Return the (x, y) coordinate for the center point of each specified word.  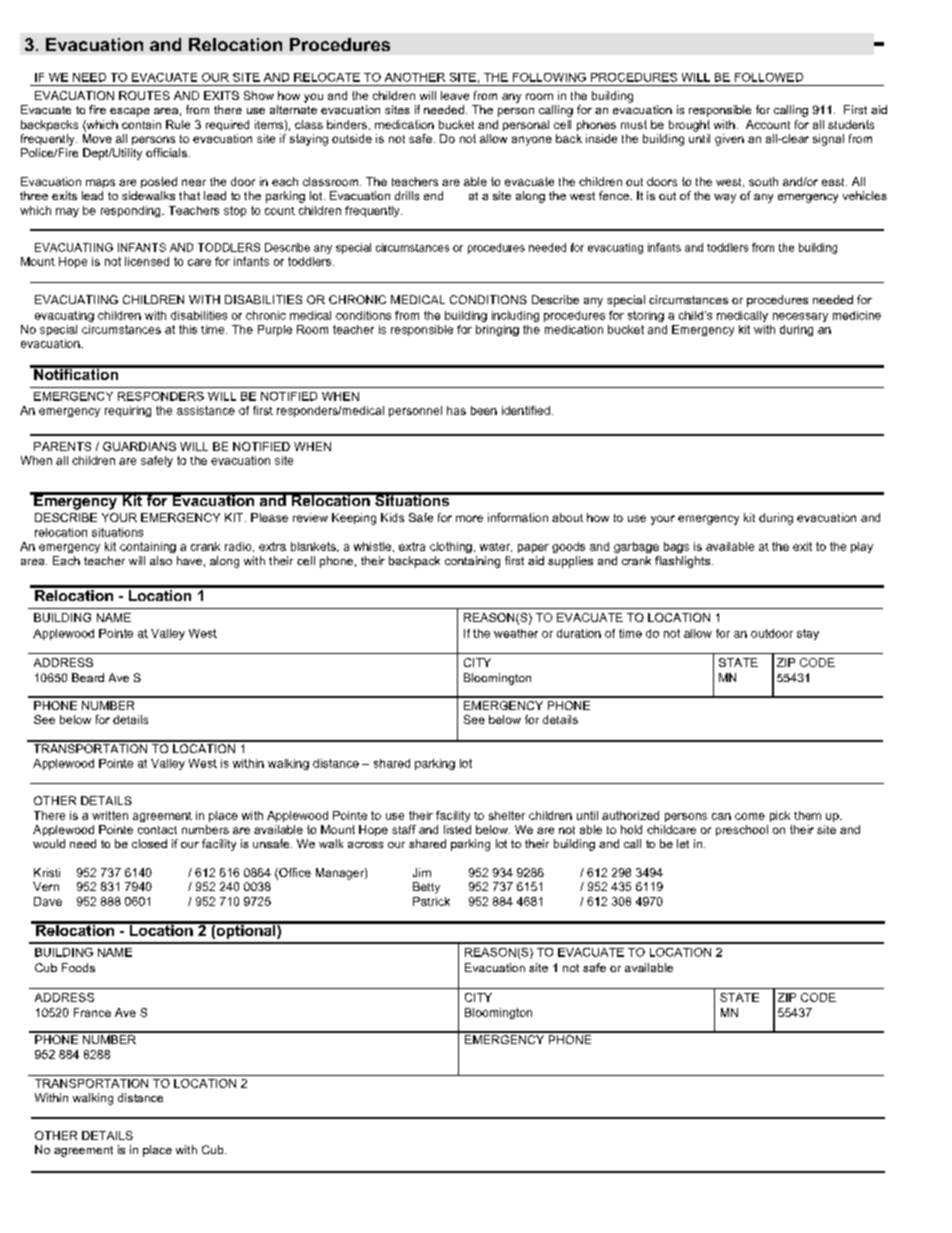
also (161, 560)
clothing (451, 547)
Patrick (431, 901)
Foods (78, 967)
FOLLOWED (769, 77)
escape (130, 112)
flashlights (684, 562)
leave (455, 95)
